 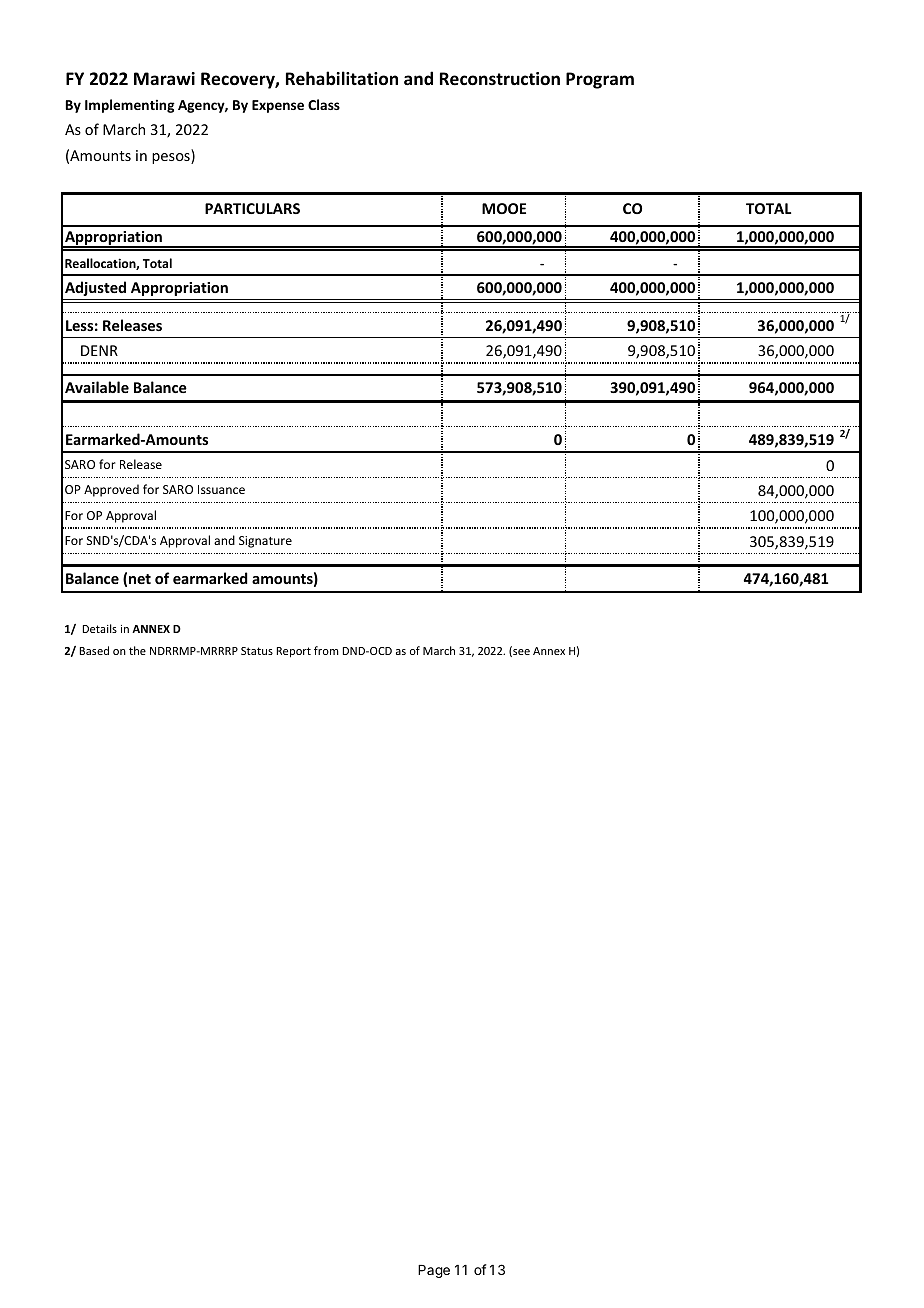 What do you see at coordinates (294, 652) in the image?
I see `Report` at bounding box center [294, 652].
